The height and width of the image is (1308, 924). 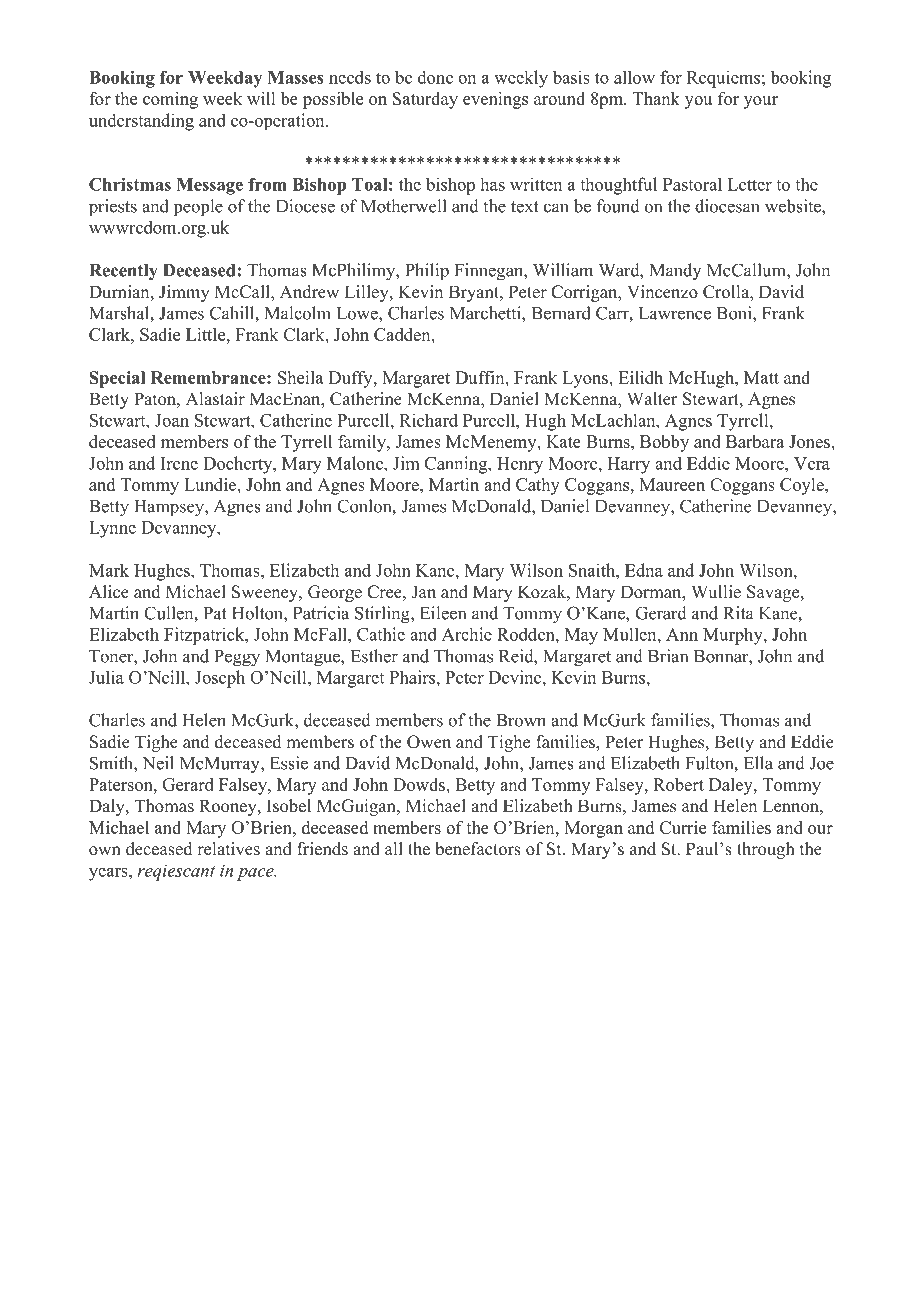 What do you see at coordinates (735, 313) in the image?
I see `Boni` at bounding box center [735, 313].
